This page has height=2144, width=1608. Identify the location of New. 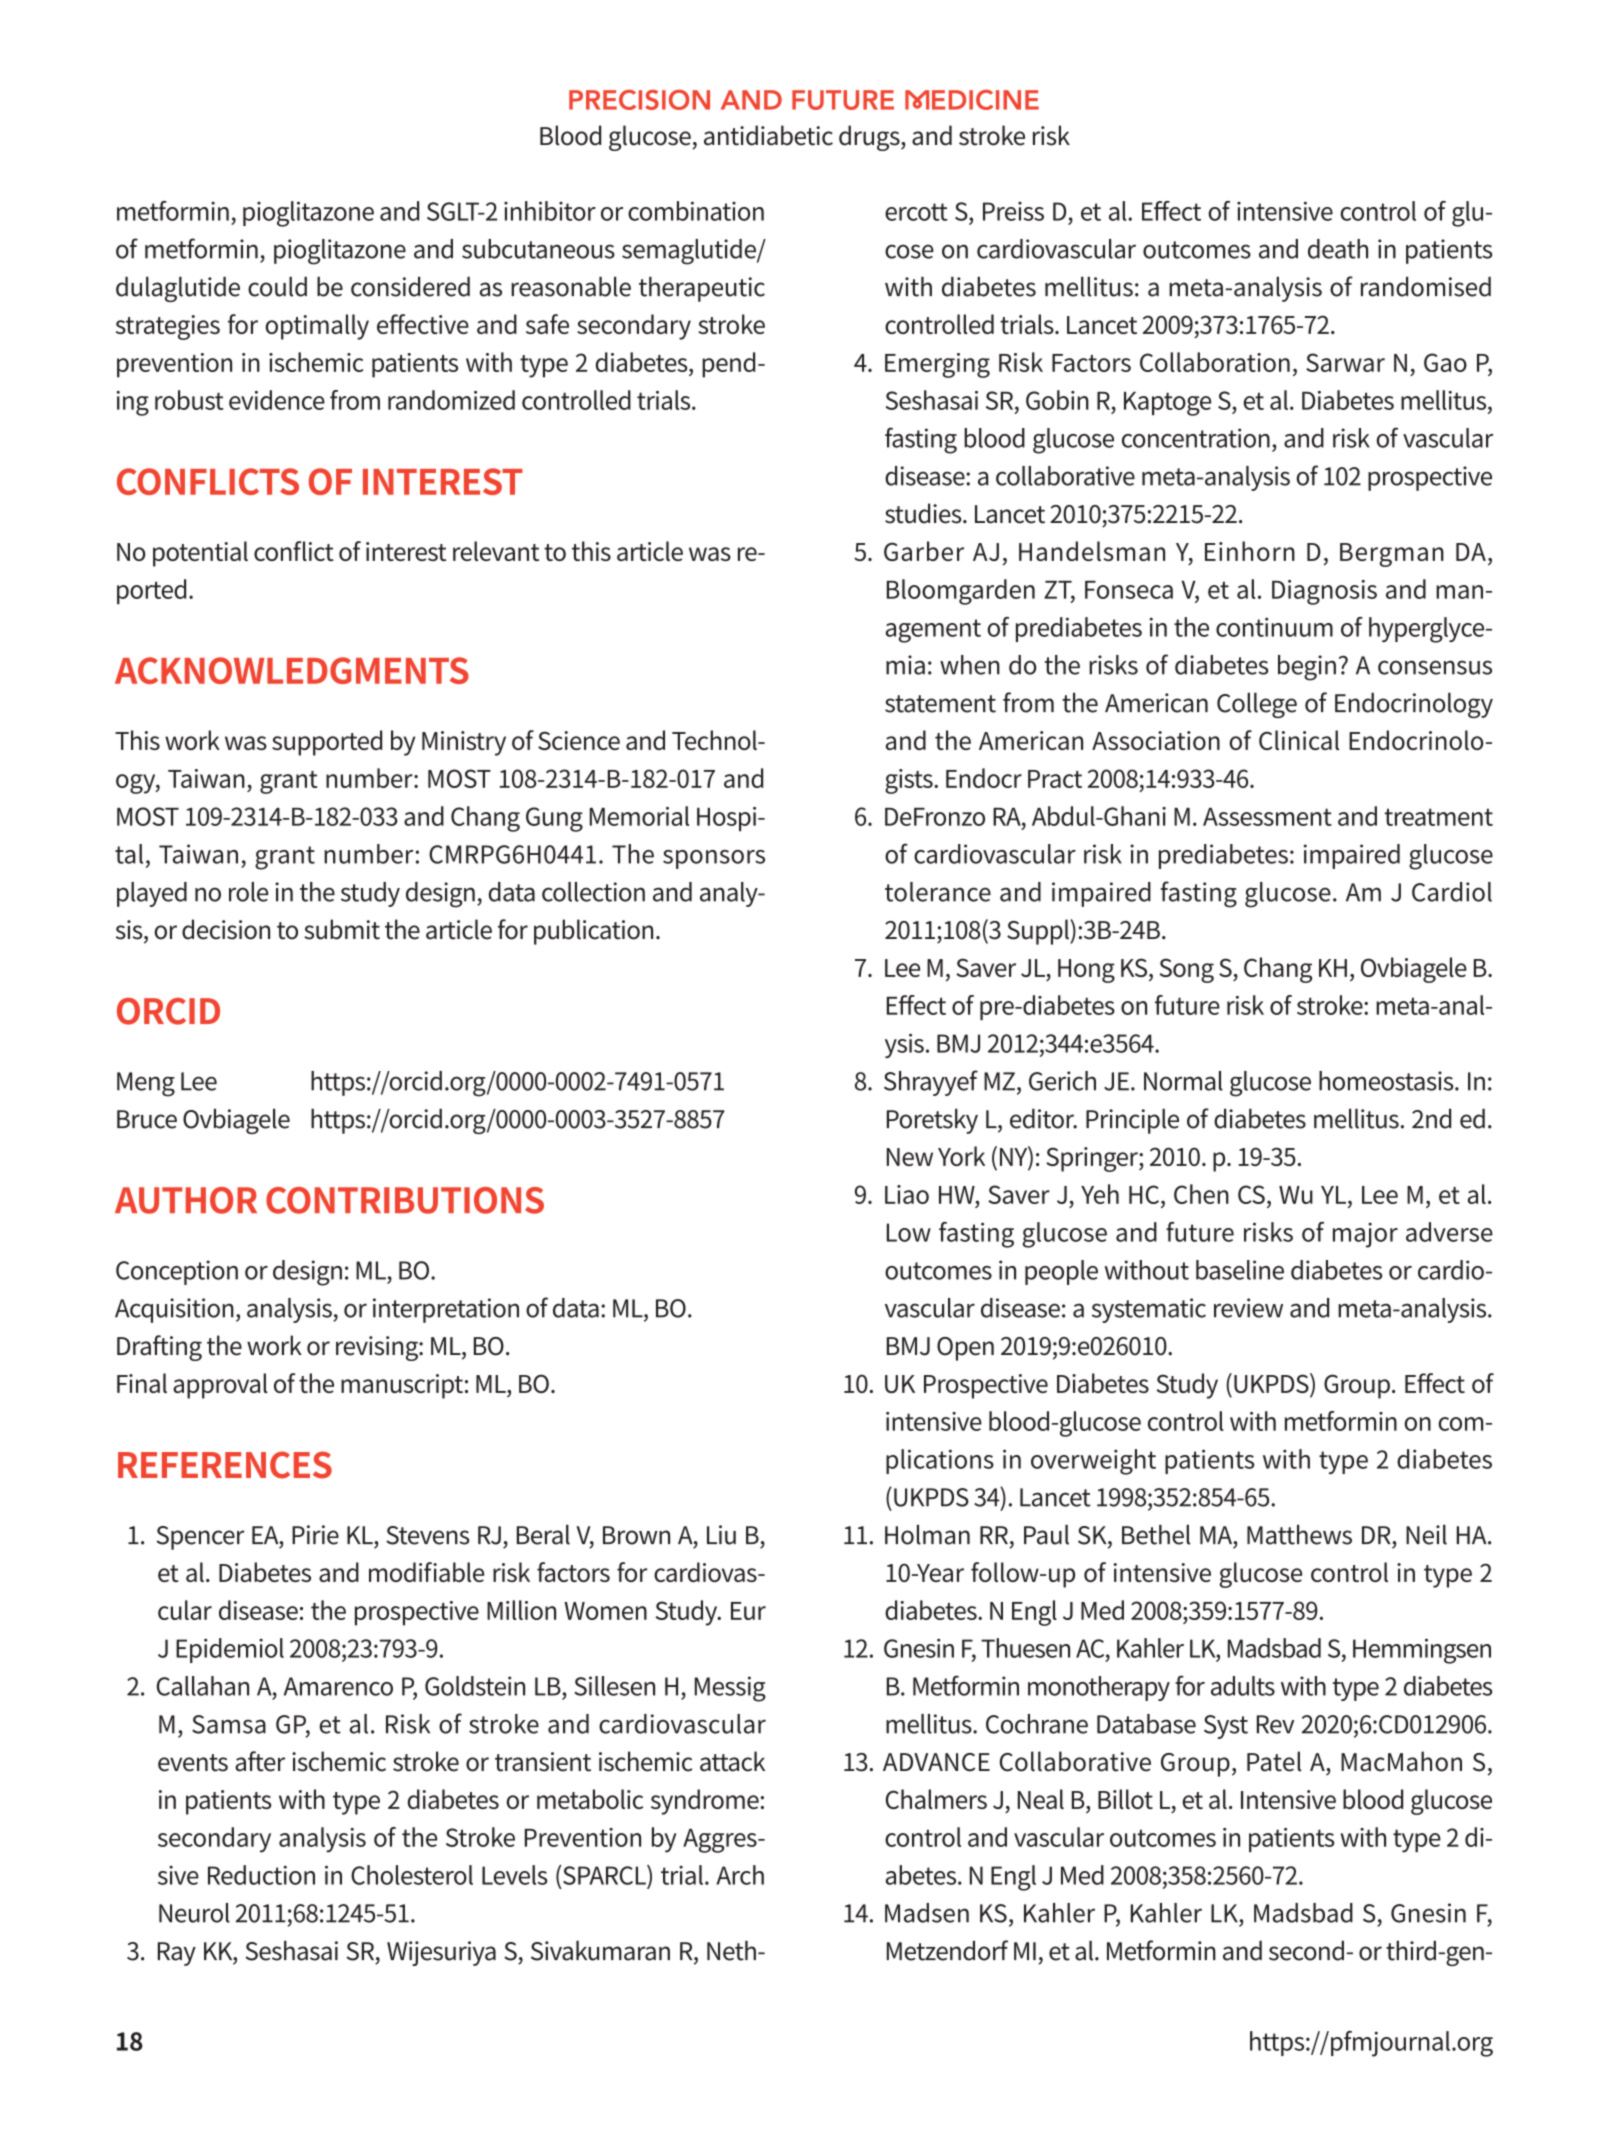
(910, 1157).
